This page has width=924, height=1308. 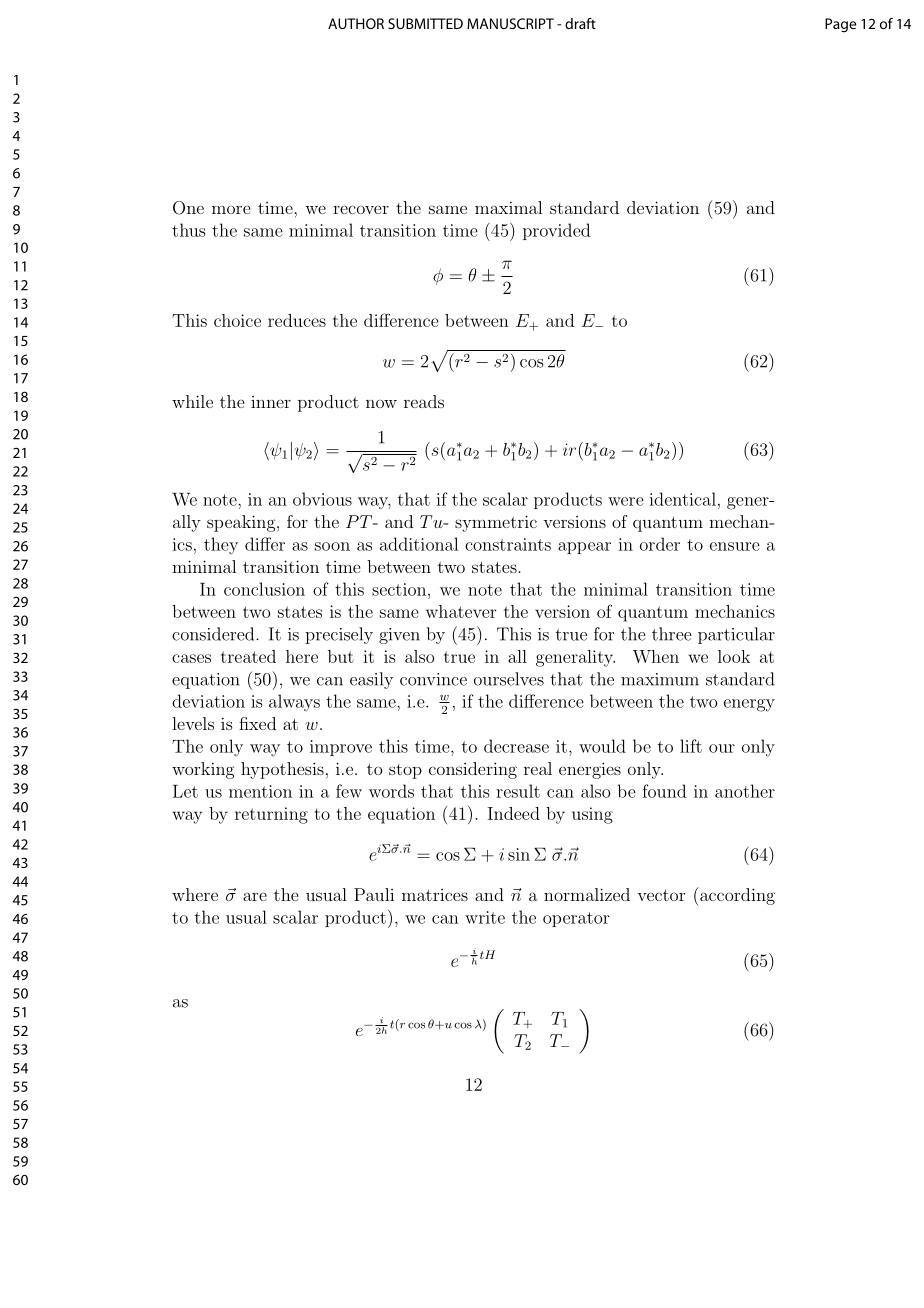 What do you see at coordinates (257, 723) in the page?
I see `fixed` at bounding box center [257, 723].
